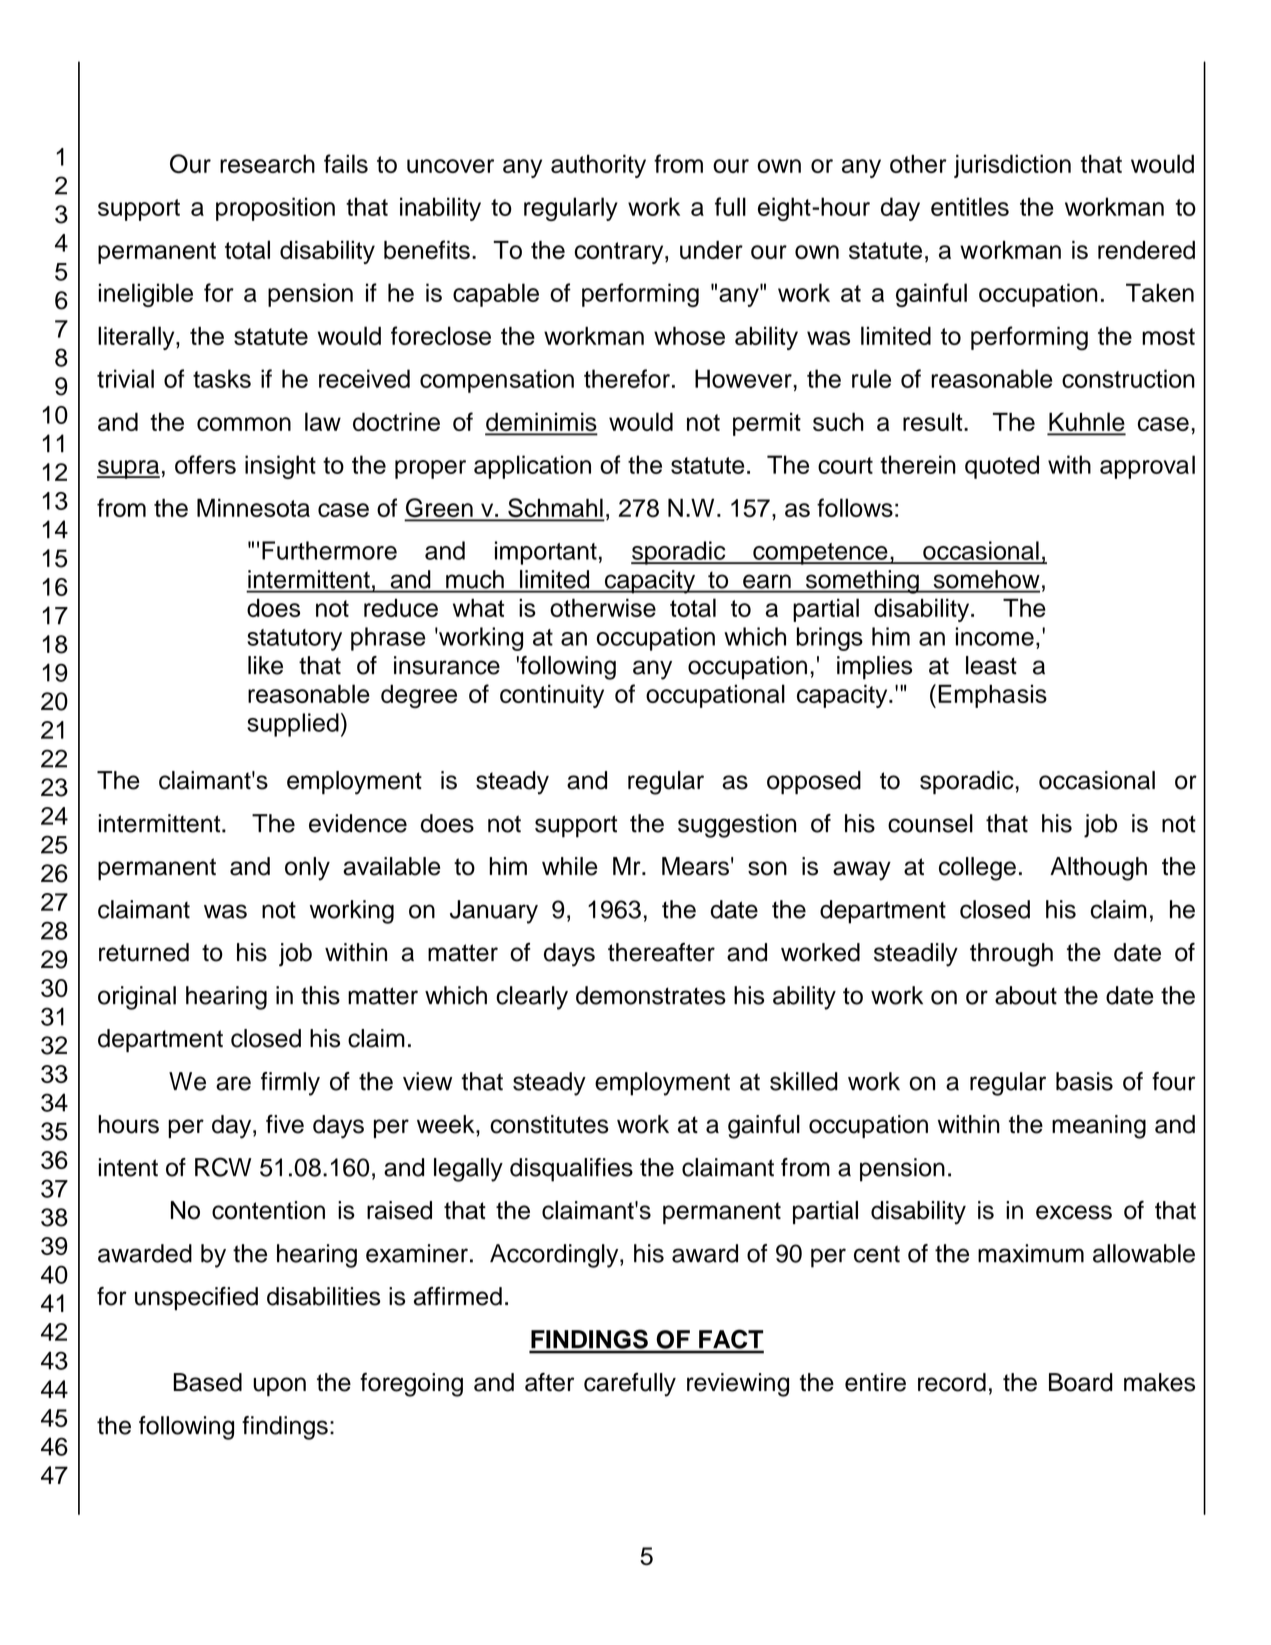  What do you see at coordinates (279, 1386) in the document?
I see `upon` at bounding box center [279, 1386].
